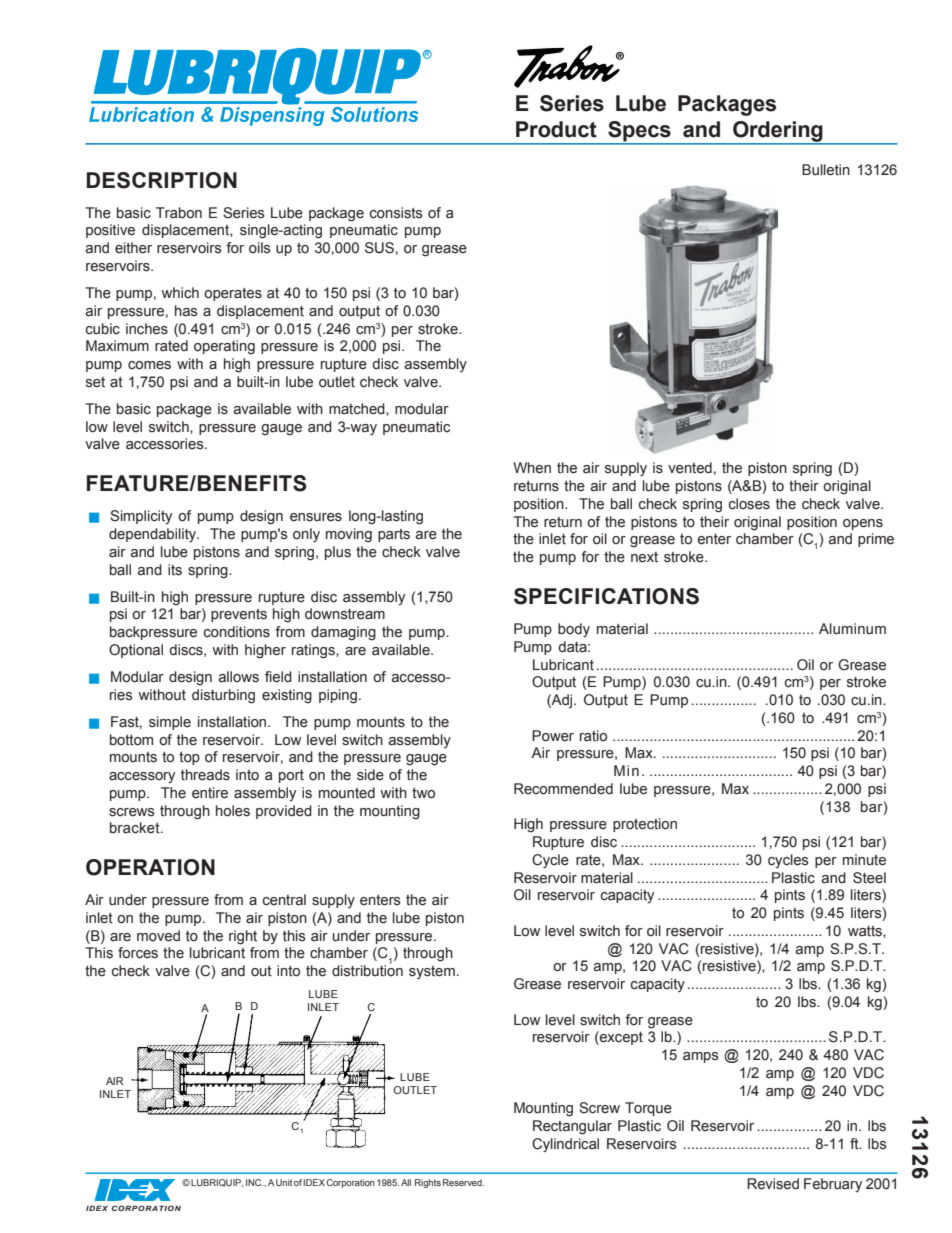 This image has height=1233, width=952. What do you see at coordinates (778, 132) in the image?
I see `Ordering` at bounding box center [778, 132].
